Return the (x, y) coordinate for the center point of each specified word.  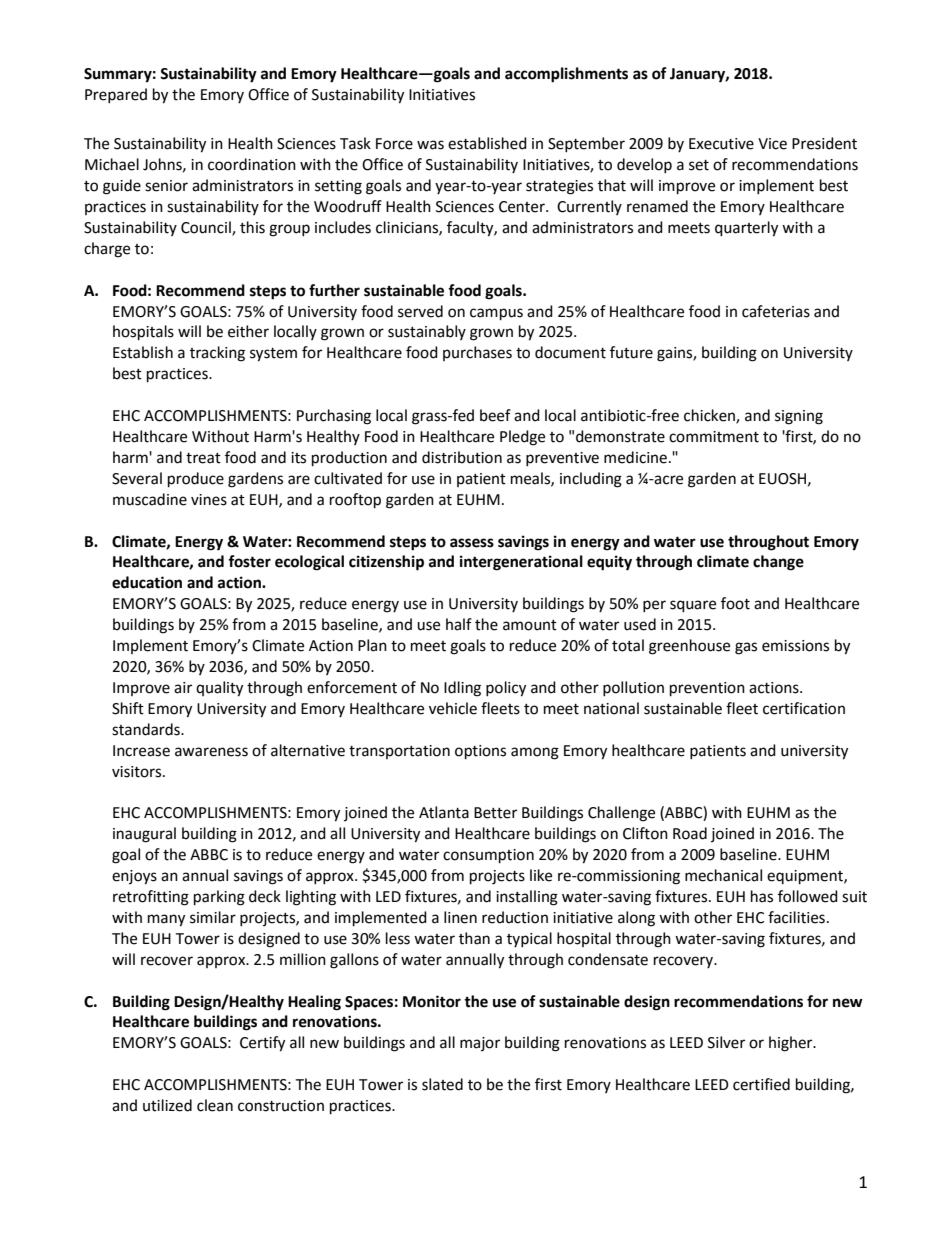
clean (215, 1105)
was (430, 145)
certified (761, 1084)
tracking (217, 354)
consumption (488, 856)
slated (442, 1084)
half (459, 624)
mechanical (723, 875)
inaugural (144, 835)
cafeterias (776, 311)
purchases (477, 353)
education (147, 582)
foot (735, 603)
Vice (772, 144)
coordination (252, 164)
